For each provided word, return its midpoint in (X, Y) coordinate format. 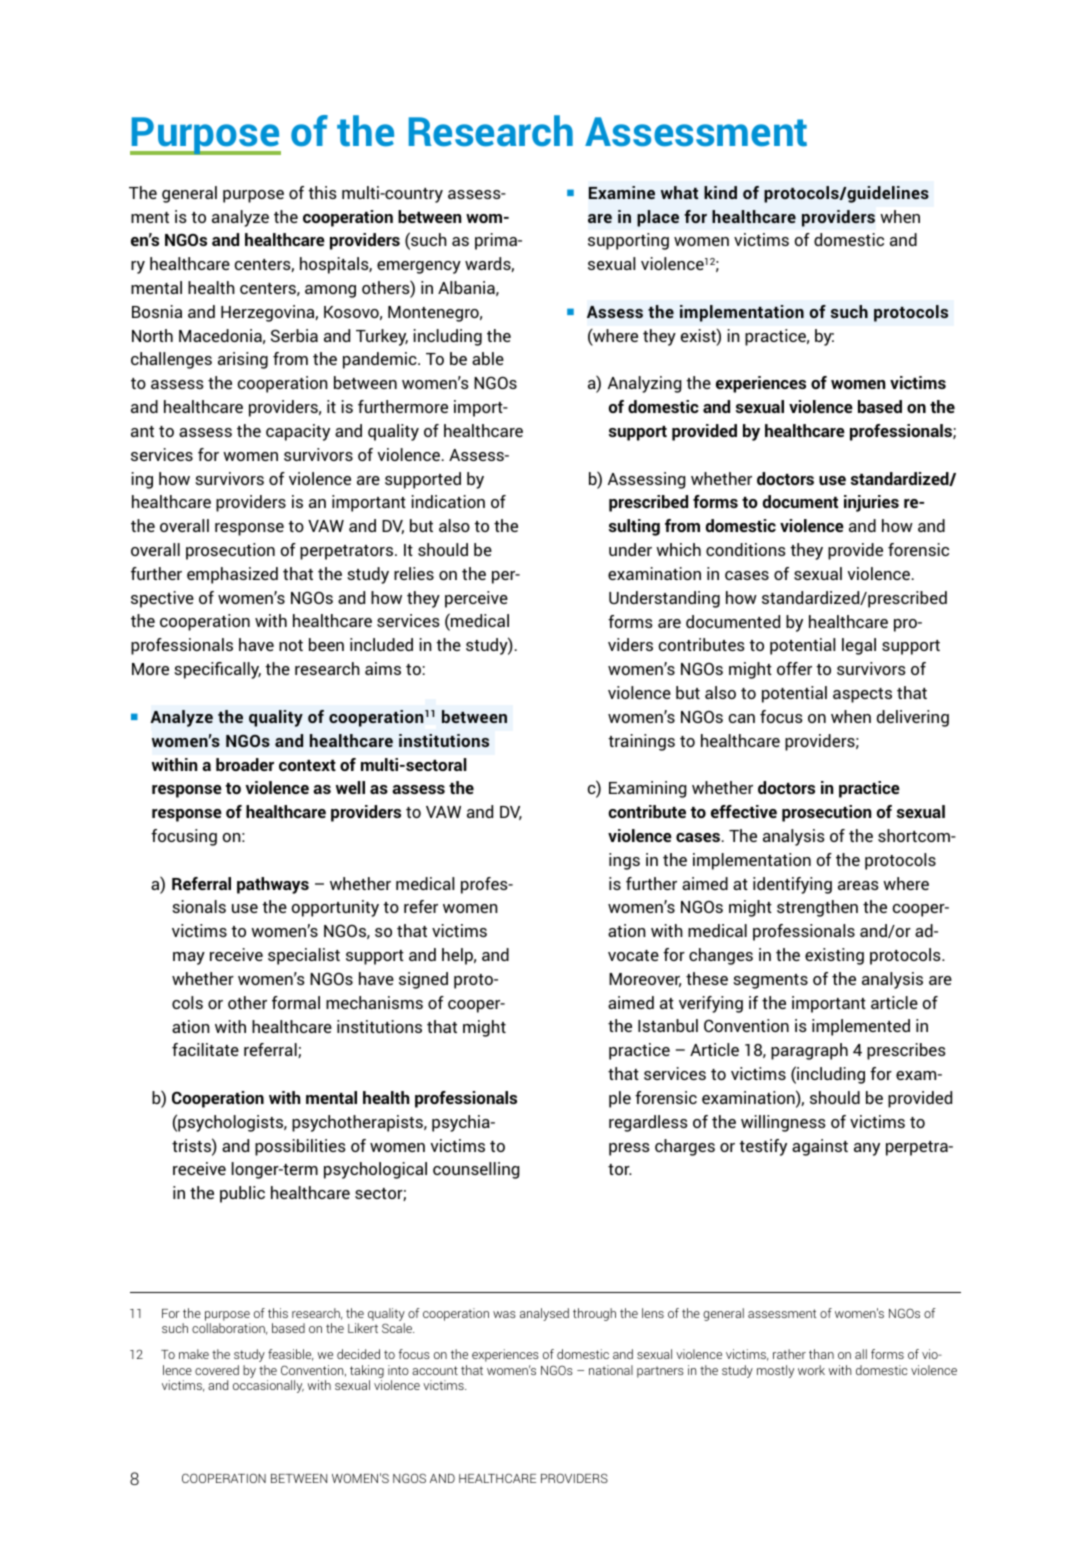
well (350, 787)
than (821, 1354)
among (330, 291)
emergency (419, 267)
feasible (291, 1355)
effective (744, 811)
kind (720, 192)
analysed (544, 1314)
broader (245, 764)
